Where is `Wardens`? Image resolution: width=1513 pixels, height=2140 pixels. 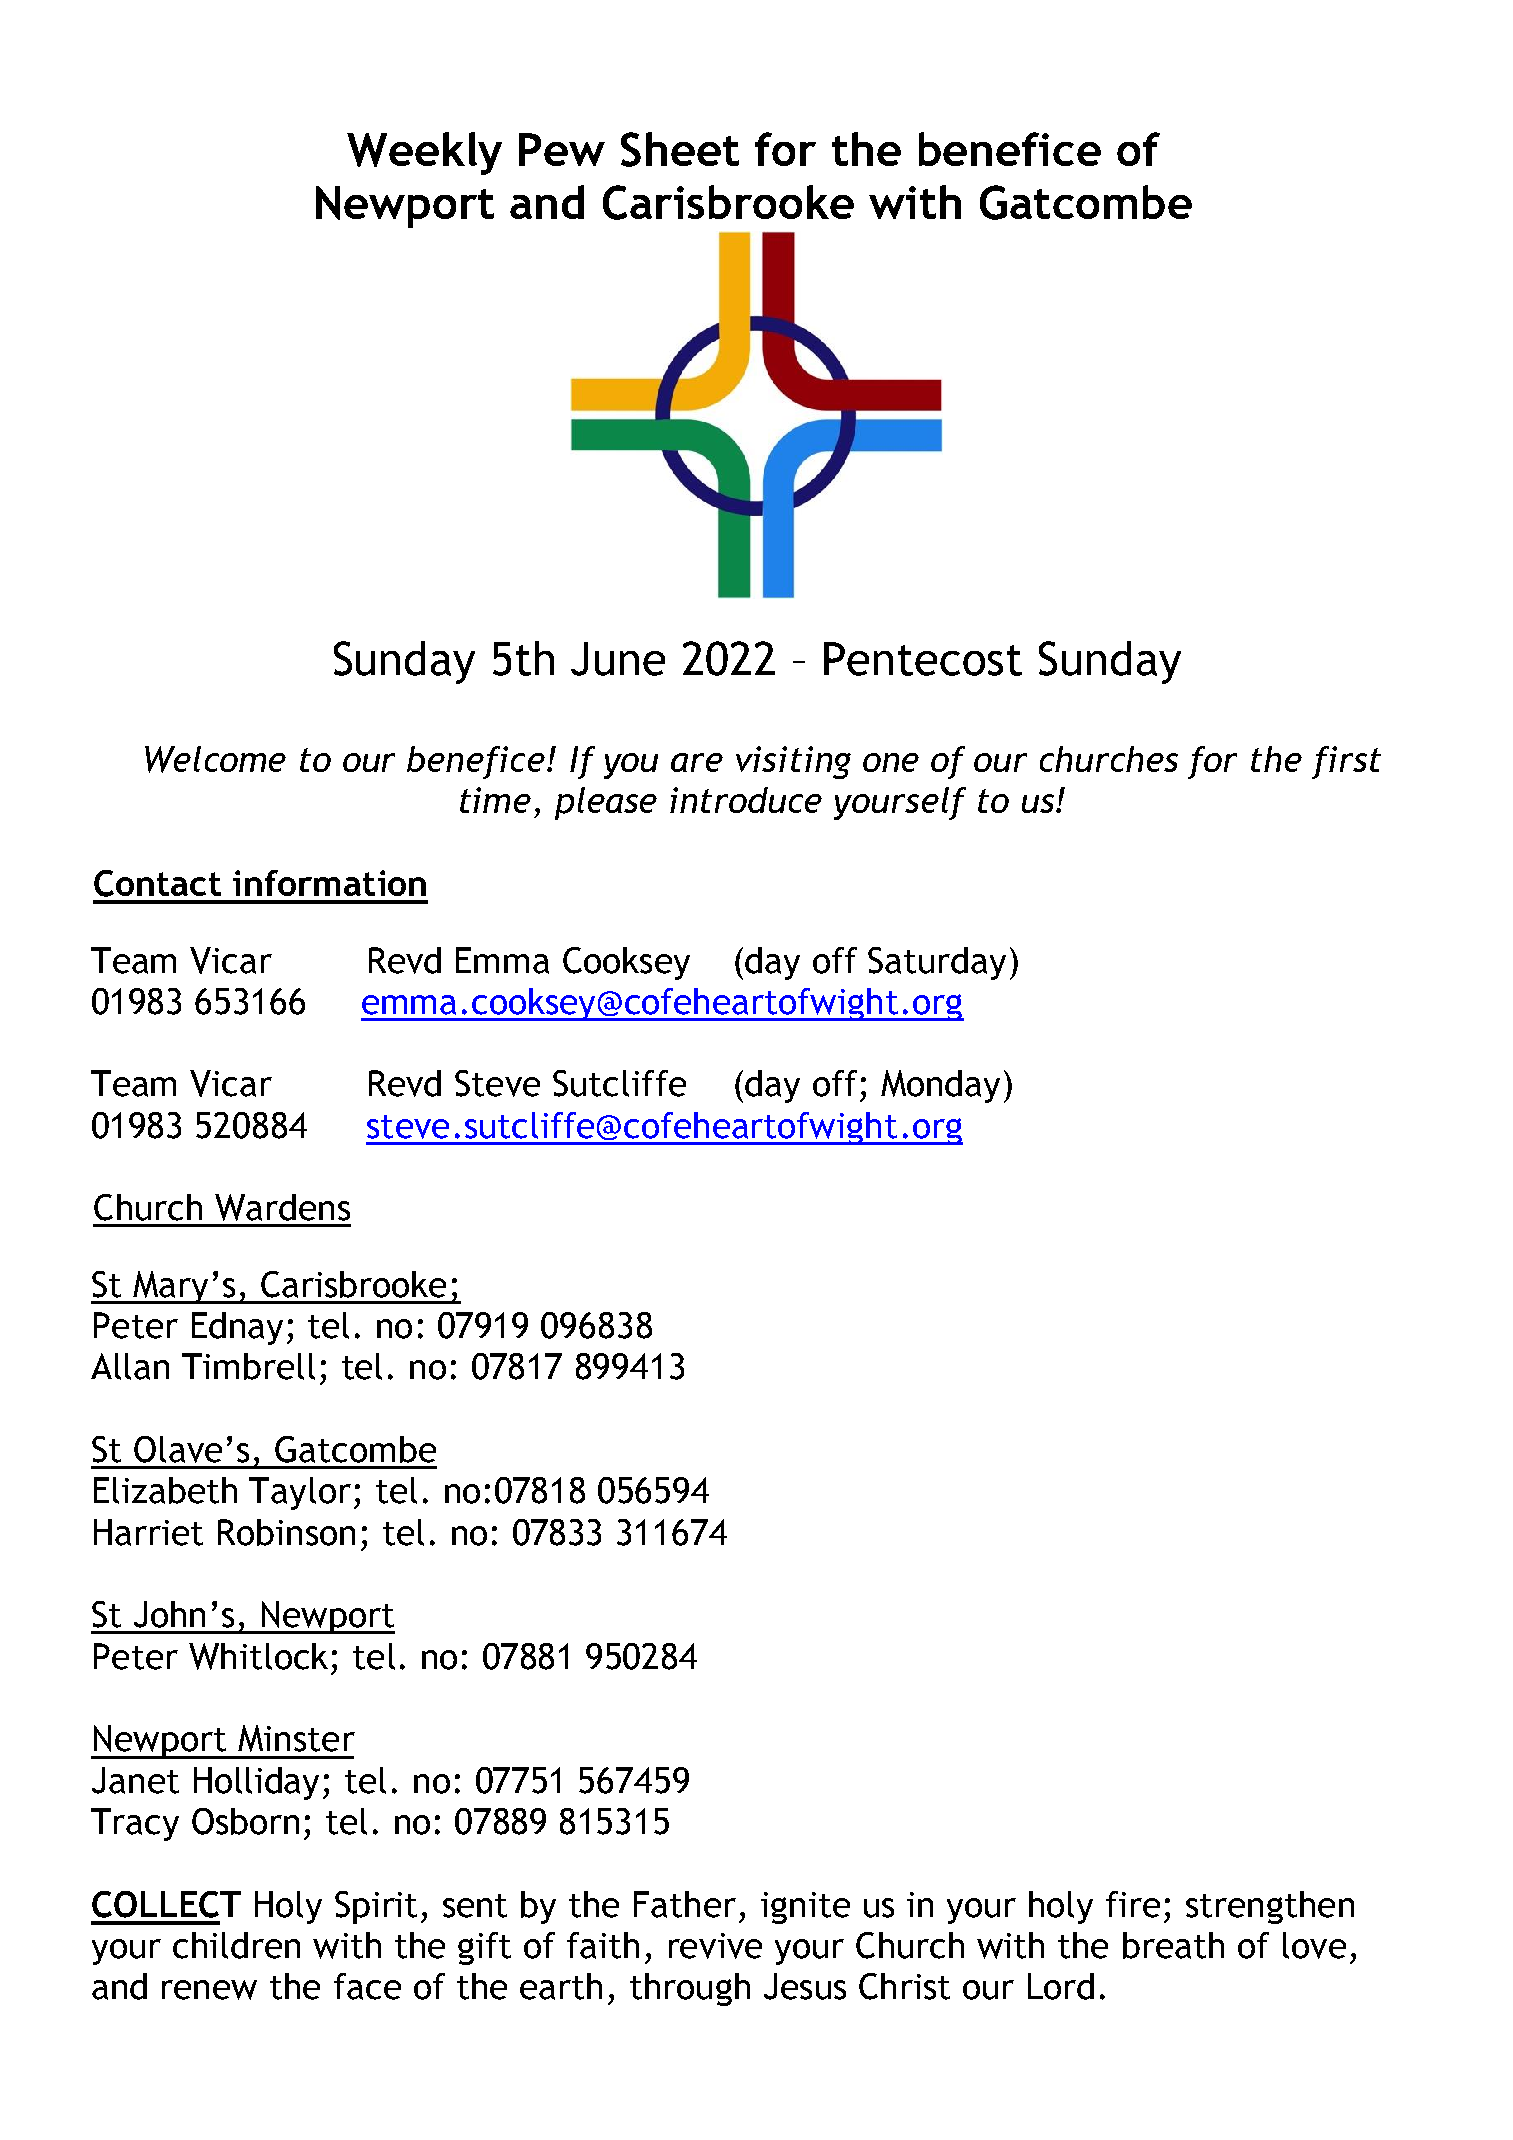
Wardens is located at coordinates (282, 1207).
